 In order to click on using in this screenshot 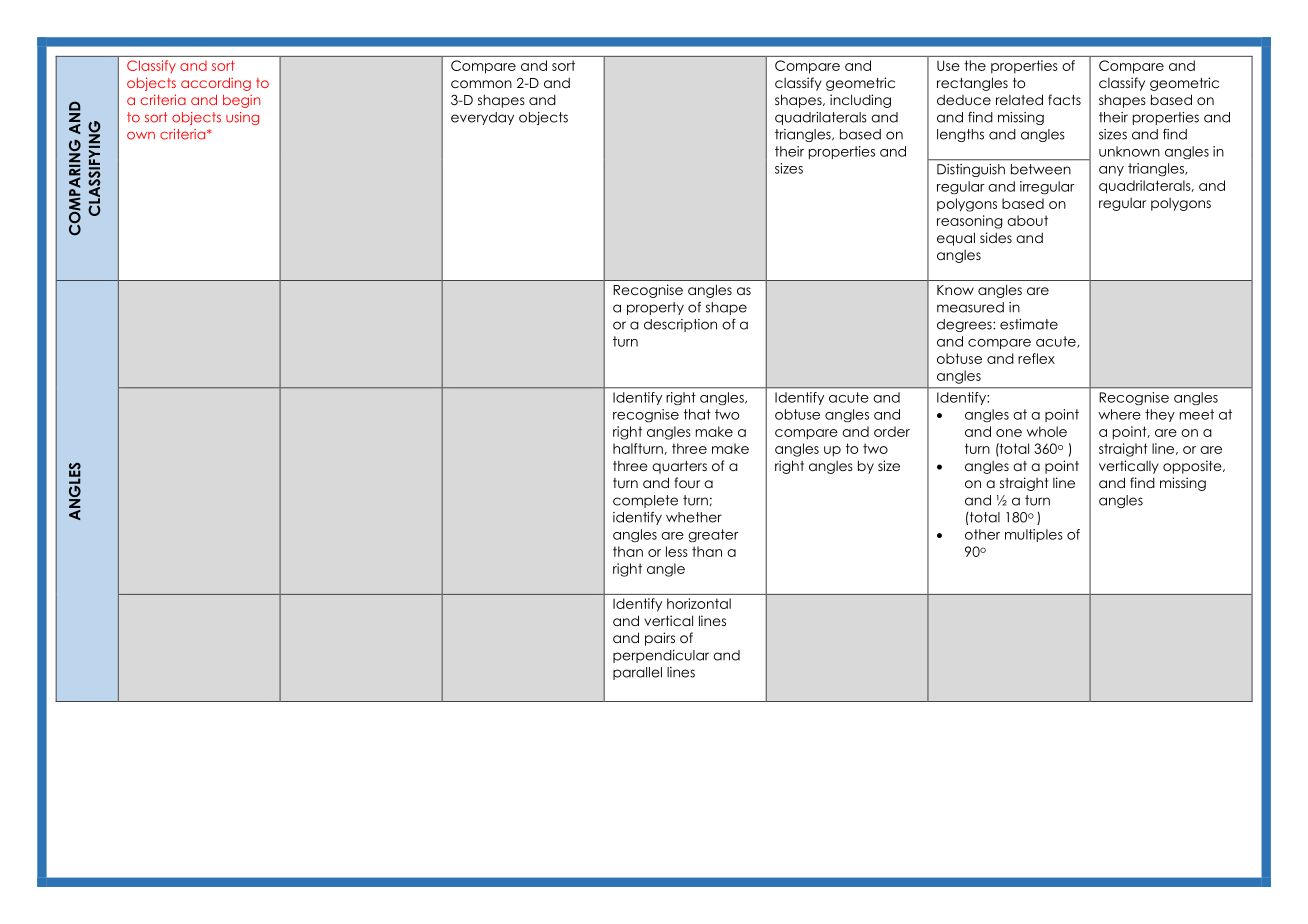, I will do `click(242, 118)`.
